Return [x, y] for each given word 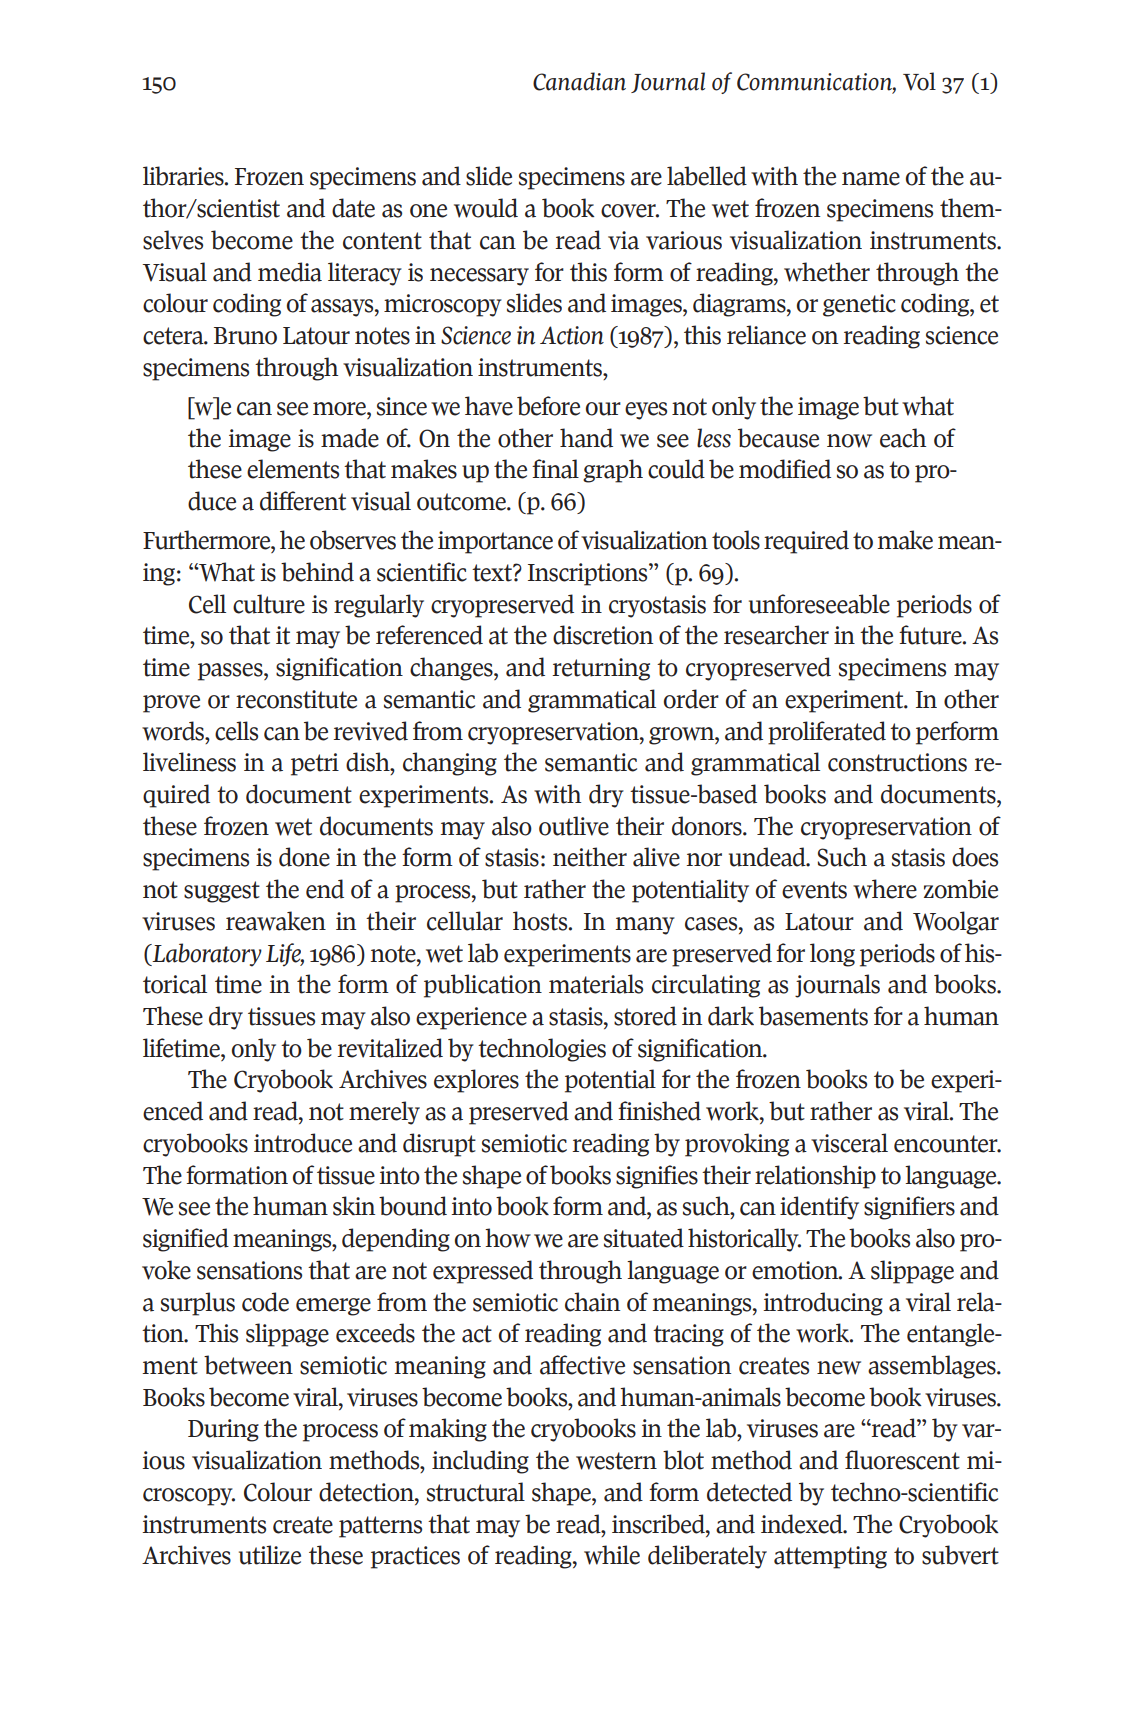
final [555, 469]
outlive [574, 826]
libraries [184, 176]
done [304, 857]
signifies [657, 1177]
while [612, 1555]
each [903, 438]
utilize [270, 1555]
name [871, 179]
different [303, 501]
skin [354, 1206]
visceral [849, 1143]
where [885, 889]
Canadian [579, 81]
